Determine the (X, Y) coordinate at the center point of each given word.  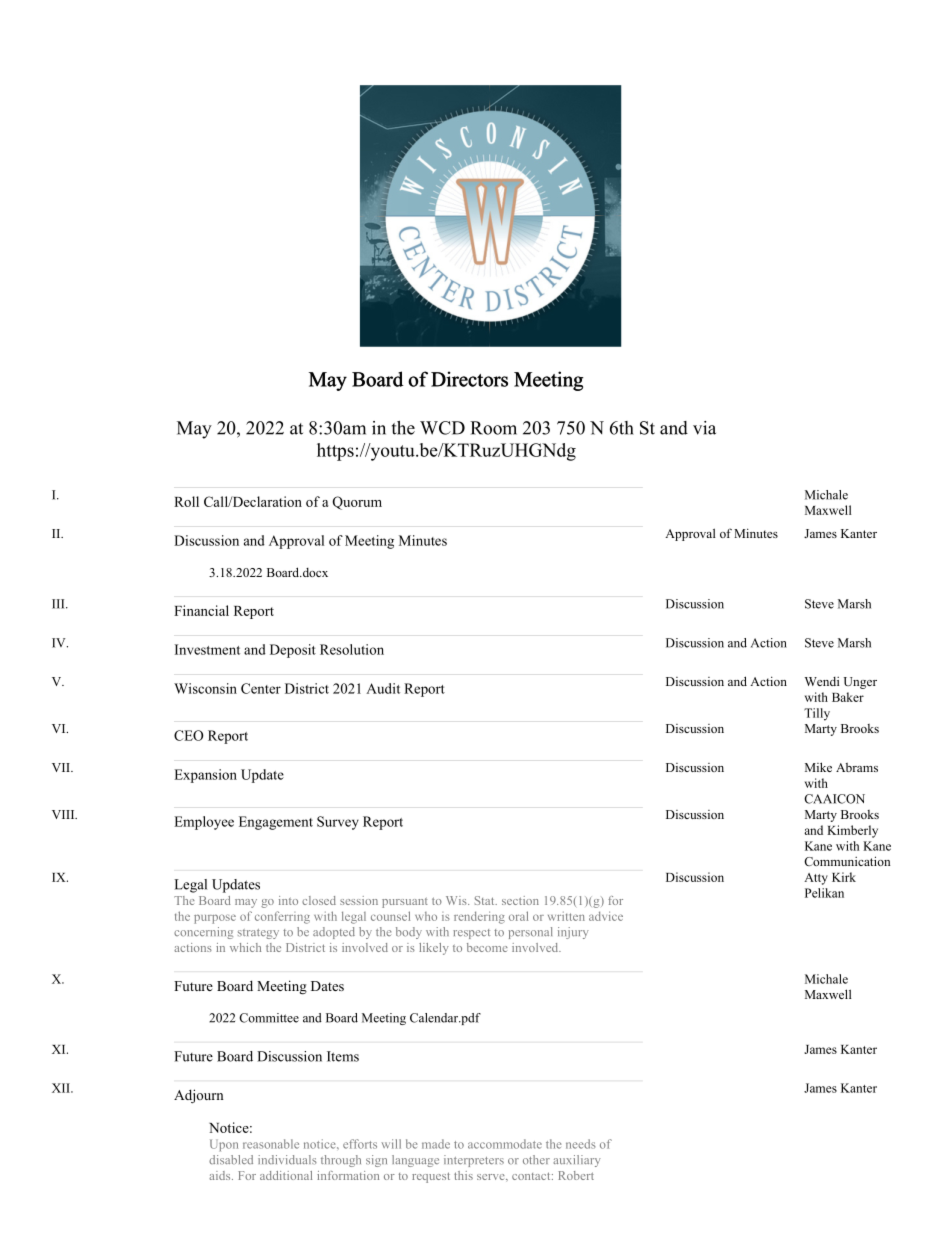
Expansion (205, 776)
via (704, 428)
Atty (816, 879)
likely (434, 949)
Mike (818, 767)
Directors (469, 379)
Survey (338, 823)
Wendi (822, 681)
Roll (186, 501)
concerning (203, 933)
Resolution (352, 649)
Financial (201, 610)
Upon (224, 1145)
